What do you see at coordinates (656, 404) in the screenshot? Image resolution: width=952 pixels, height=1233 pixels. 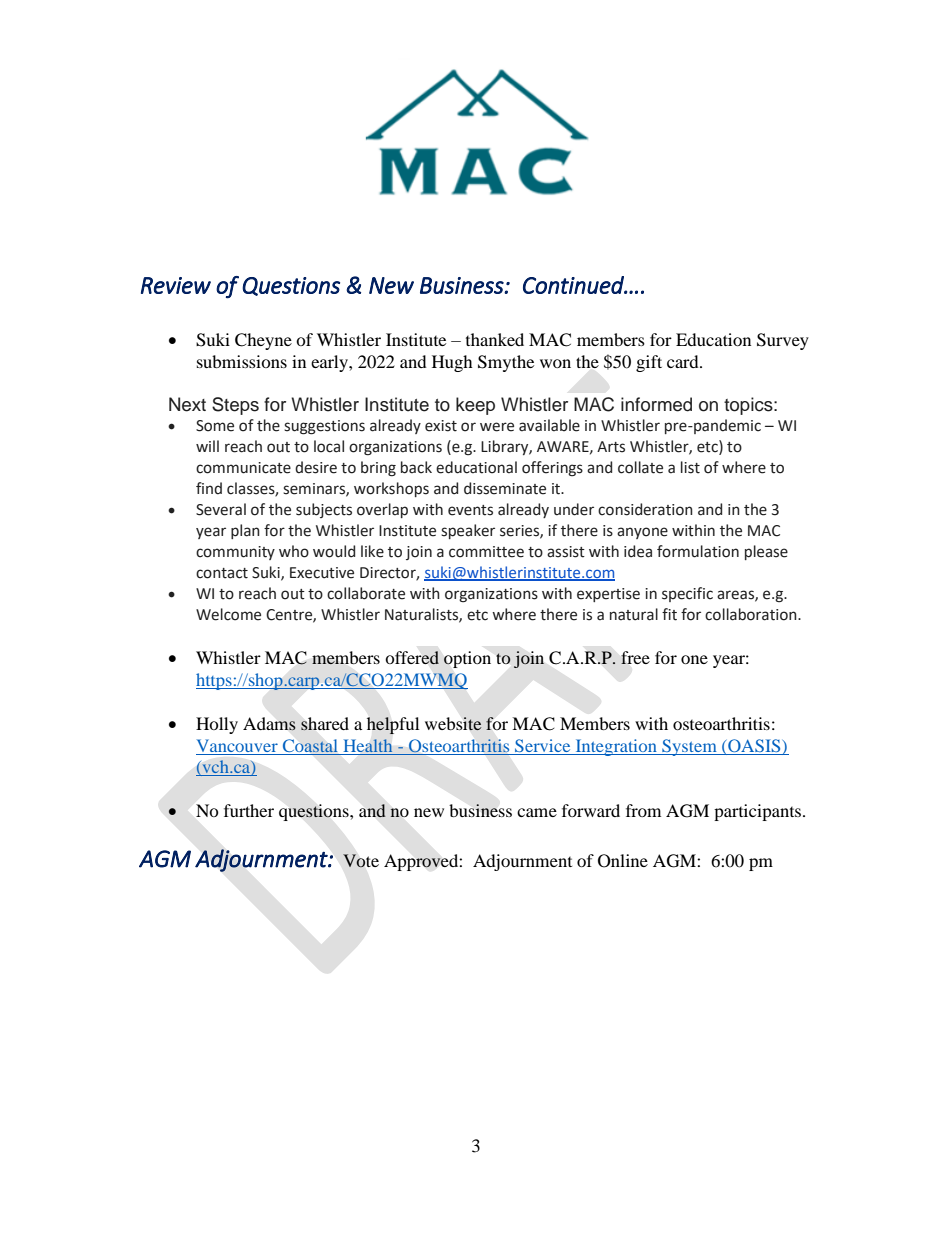 I see `informed` at bounding box center [656, 404].
